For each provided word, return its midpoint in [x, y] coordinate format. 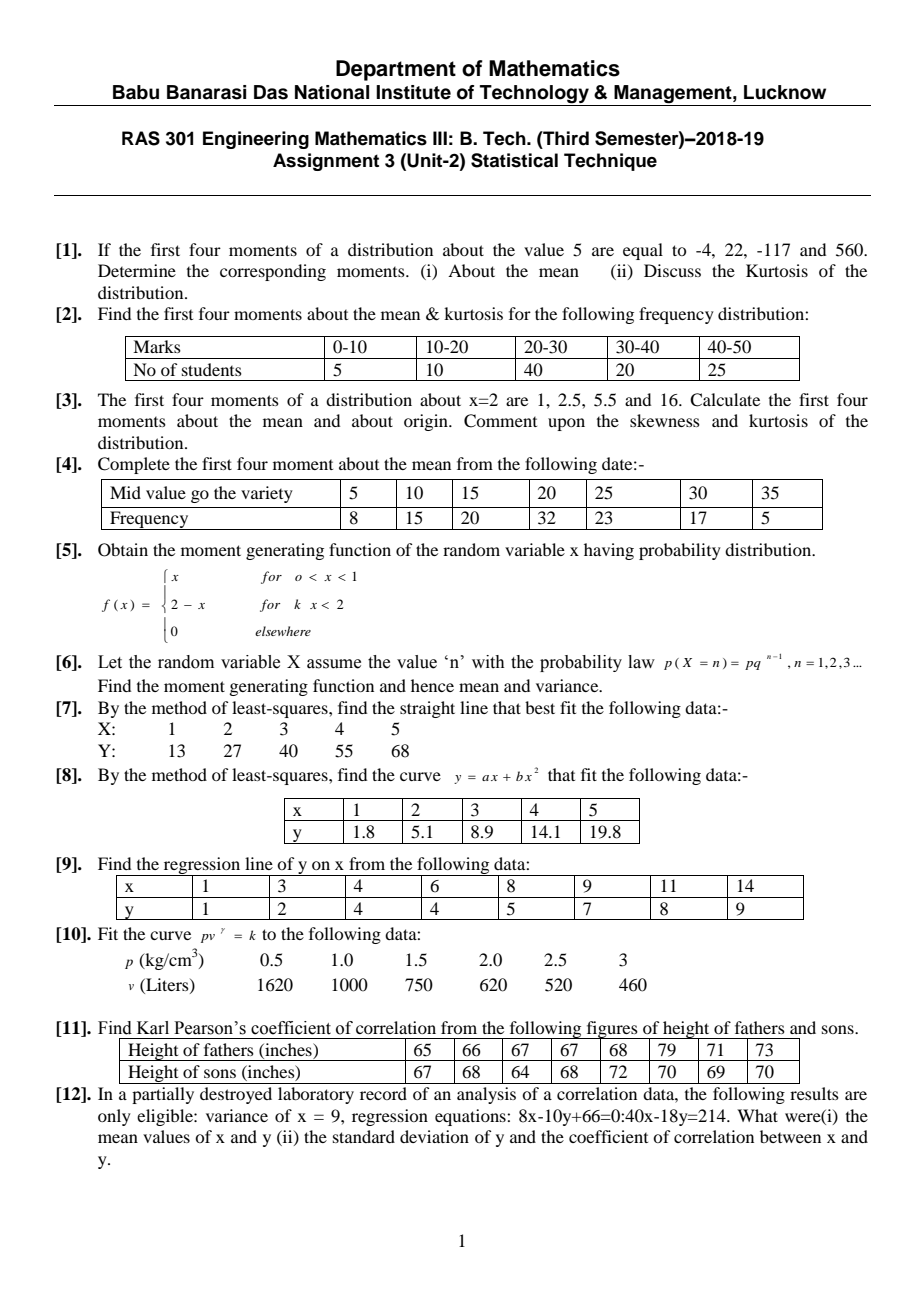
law [641, 662]
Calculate [725, 400]
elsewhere [283, 631]
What [757, 1115]
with [488, 662]
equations [471, 1117]
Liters [167, 985]
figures [612, 1030]
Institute [413, 92]
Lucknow [785, 92]
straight [427, 709]
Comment [500, 421]
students [212, 369]
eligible [166, 1117]
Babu [136, 92]
